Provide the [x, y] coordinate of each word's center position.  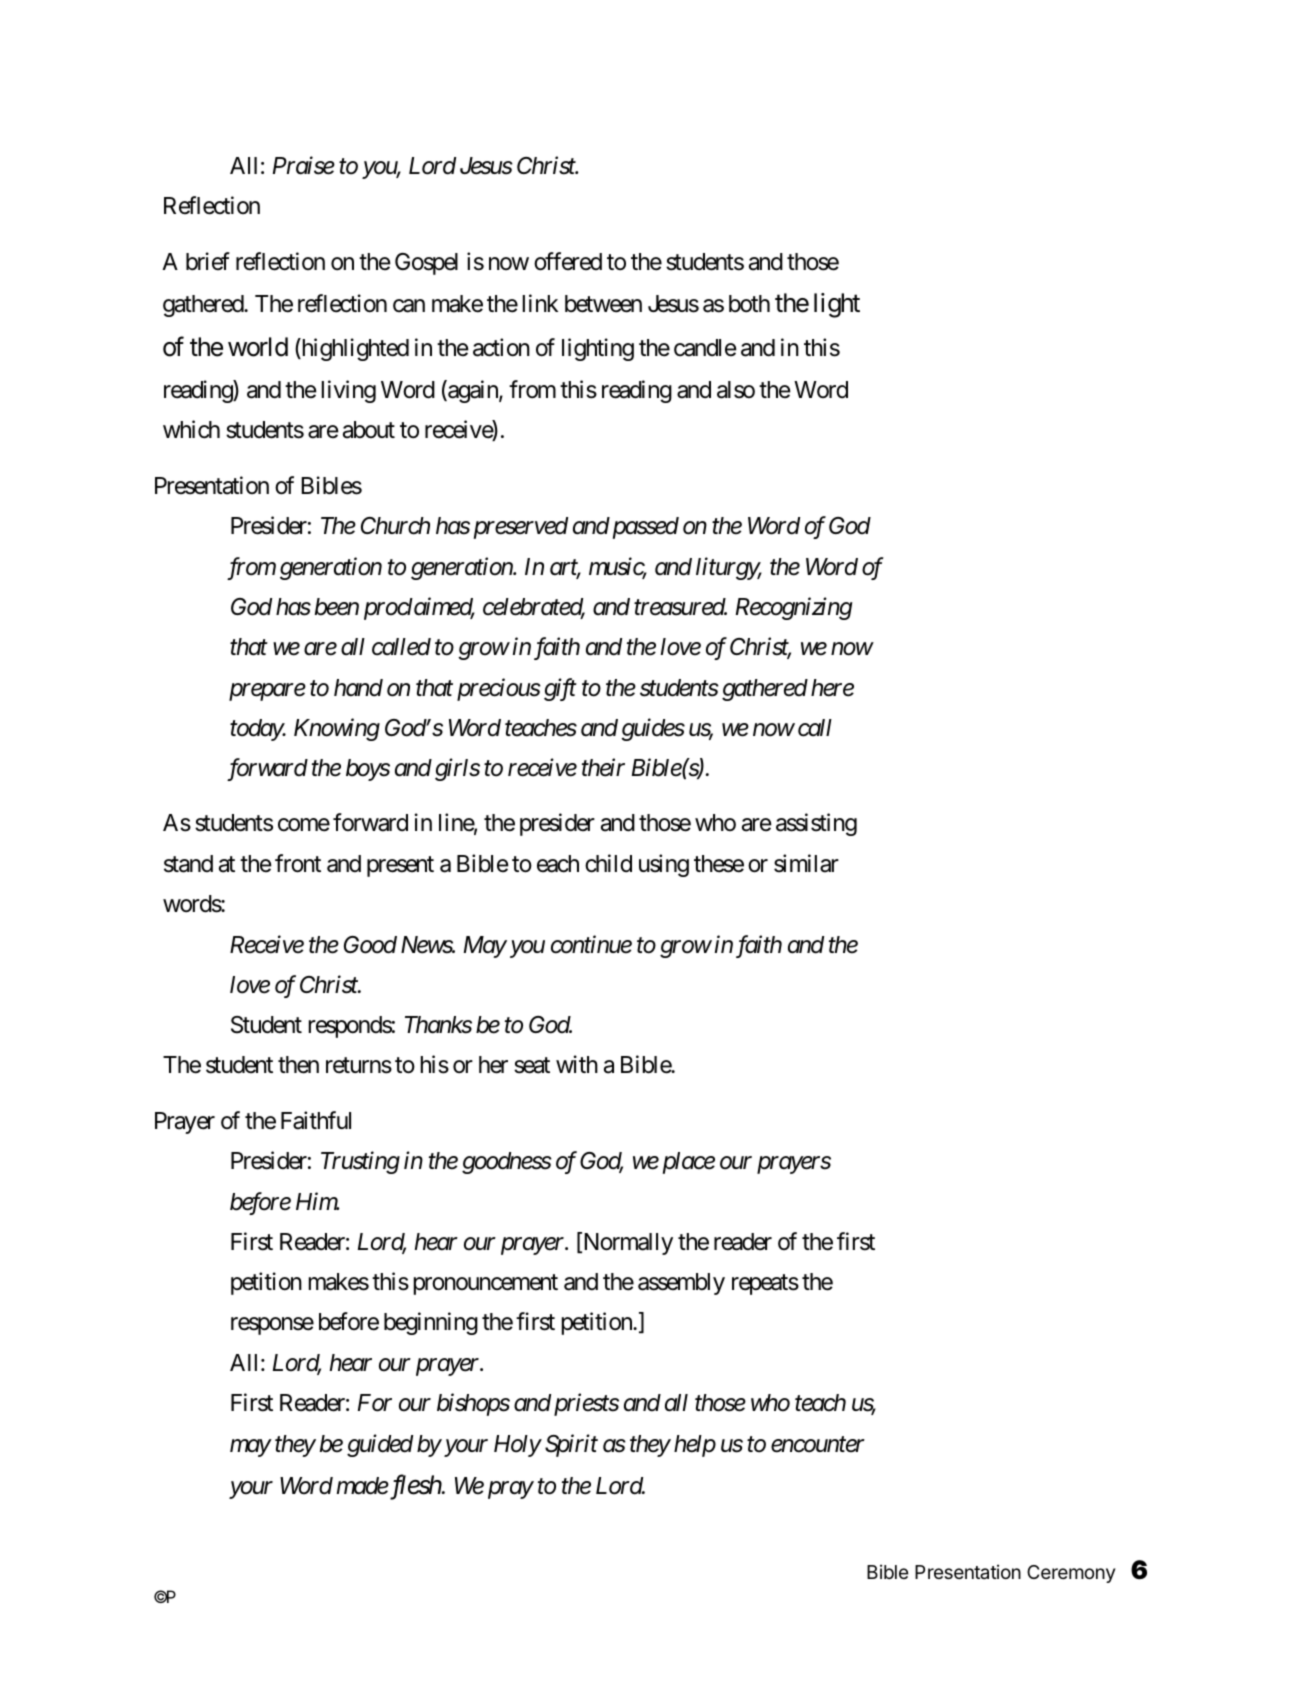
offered [568, 261]
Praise [304, 166]
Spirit [571, 1445]
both [749, 304]
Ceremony [1071, 1574]
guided [380, 1445]
